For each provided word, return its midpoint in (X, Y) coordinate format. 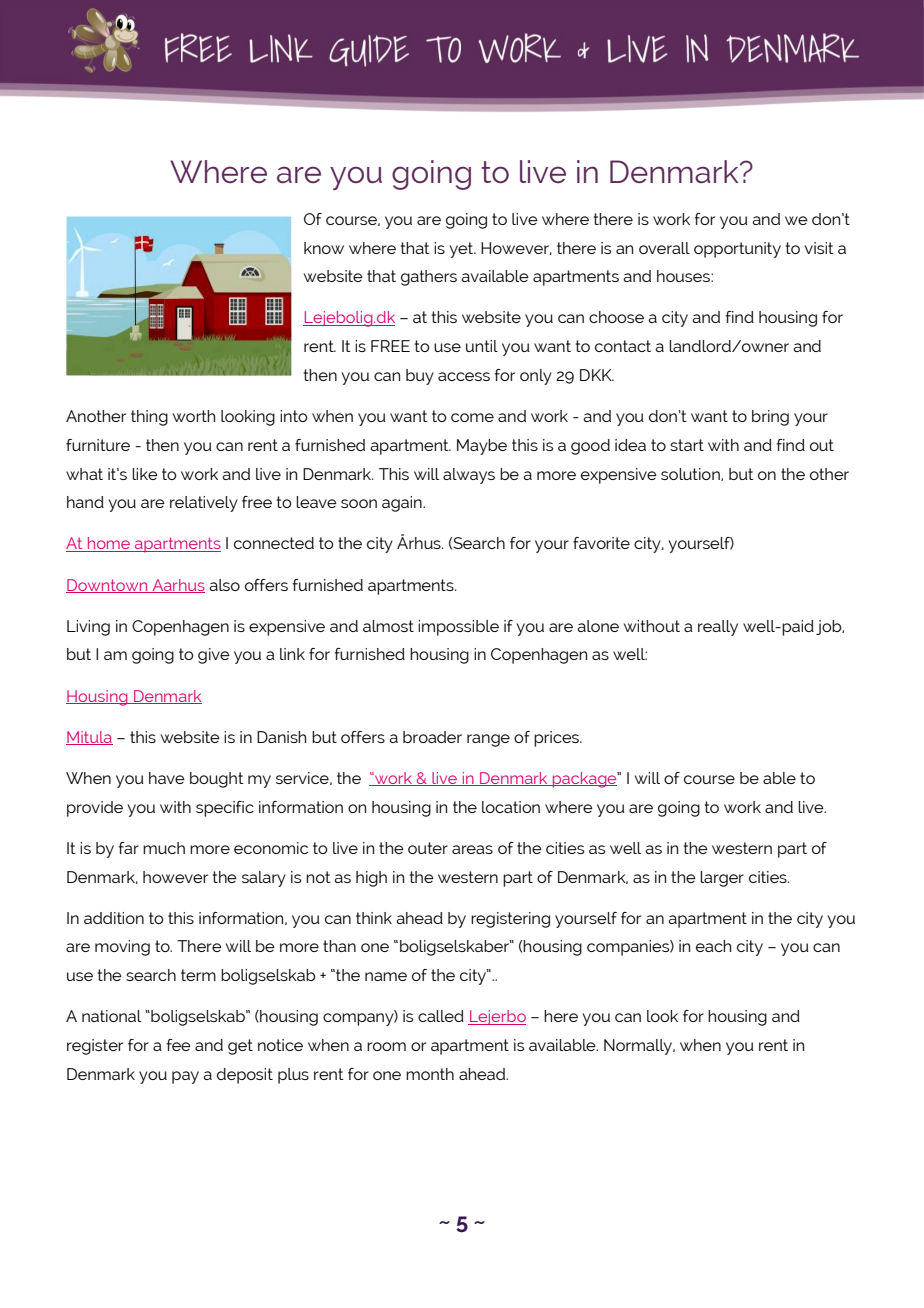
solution (691, 474)
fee (178, 1045)
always (469, 476)
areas (472, 849)
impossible (458, 628)
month (430, 1074)
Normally (639, 1047)
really (718, 628)
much (164, 848)
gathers (429, 278)
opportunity (737, 250)
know (324, 248)
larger (722, 879)
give (214, 656)
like (145, 474)
